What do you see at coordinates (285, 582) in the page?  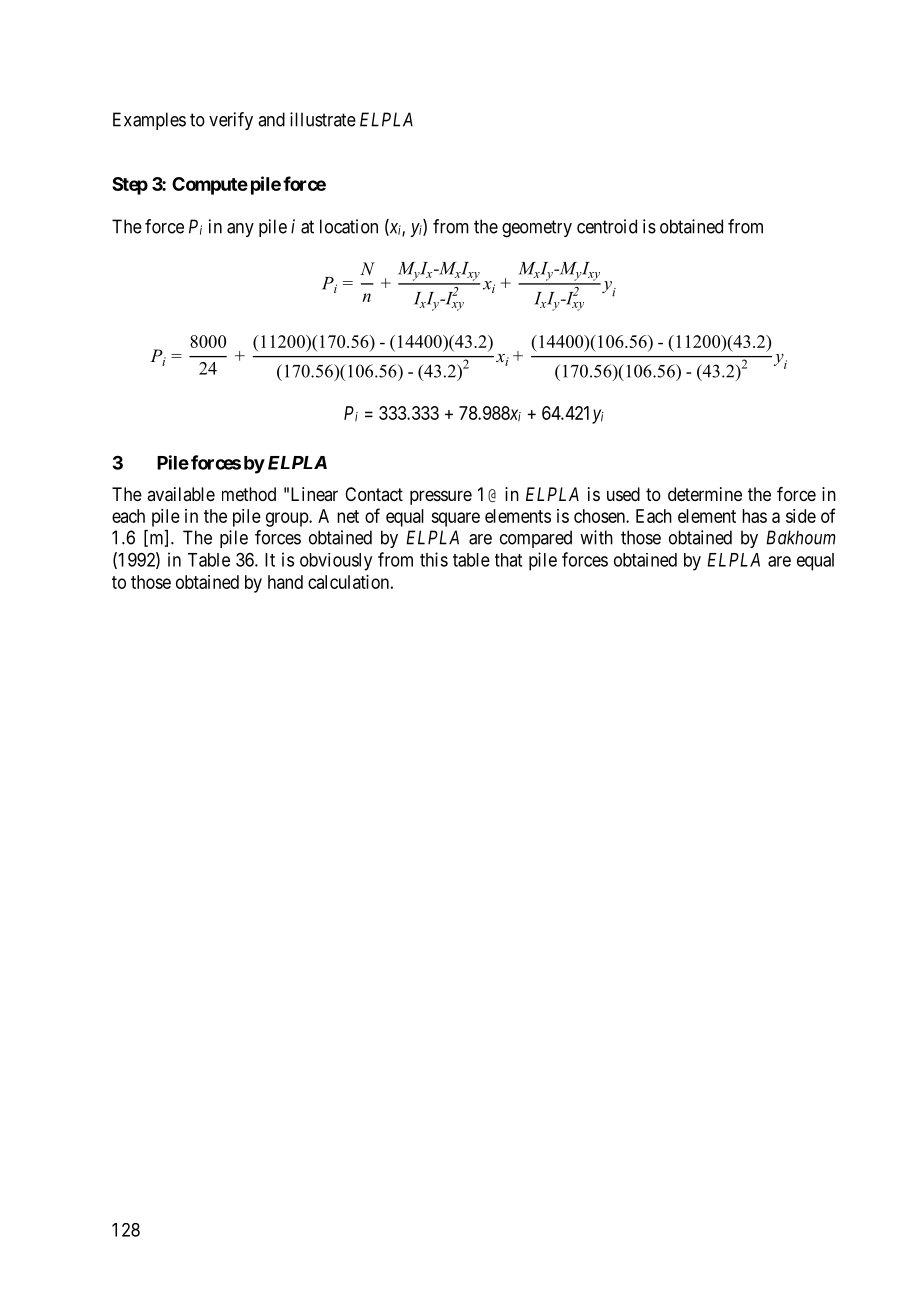 I see `hand` at bounding box center [285, 582].
